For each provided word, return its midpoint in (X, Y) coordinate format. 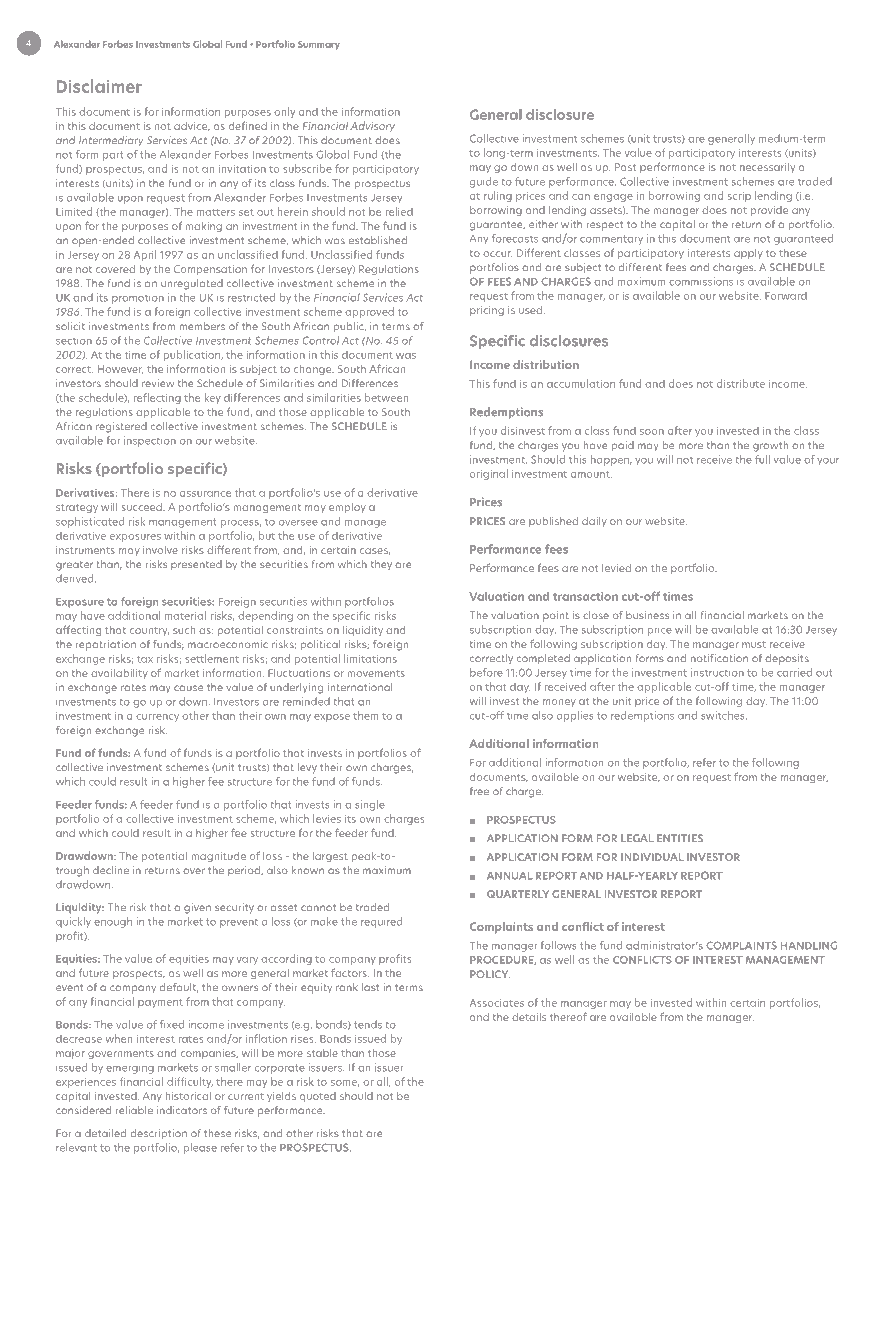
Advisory (372, 126)
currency (157, 718)
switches (724, 715)
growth (770, 446)
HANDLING (809, 945)
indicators (182, 1110)
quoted (318, 1097)
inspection (150, 441)
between (386, 397)
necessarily (767, 168)
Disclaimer (99, 86)
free (479, 791)
